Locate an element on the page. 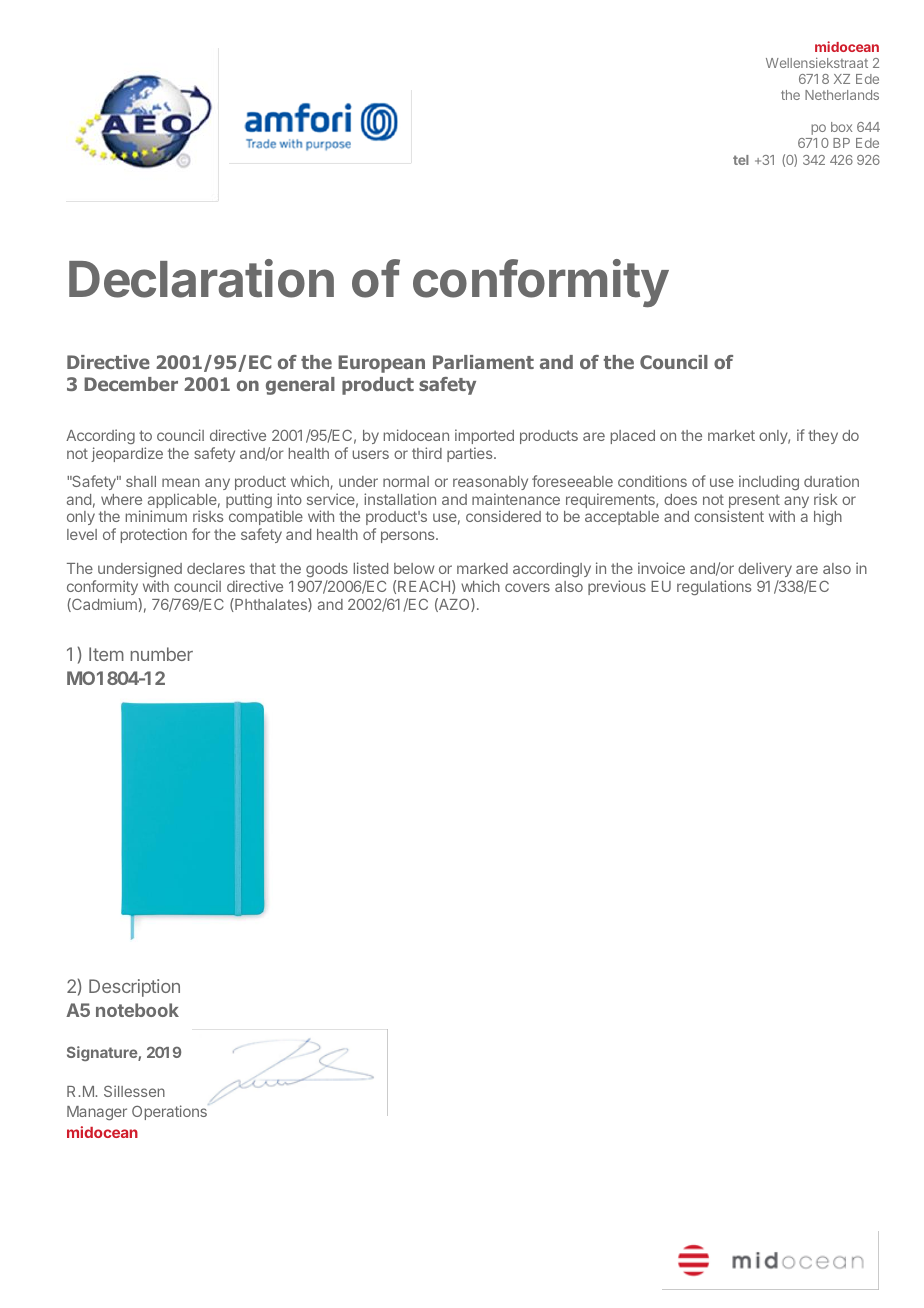  Declaration is located at coordinates (201, 278).
